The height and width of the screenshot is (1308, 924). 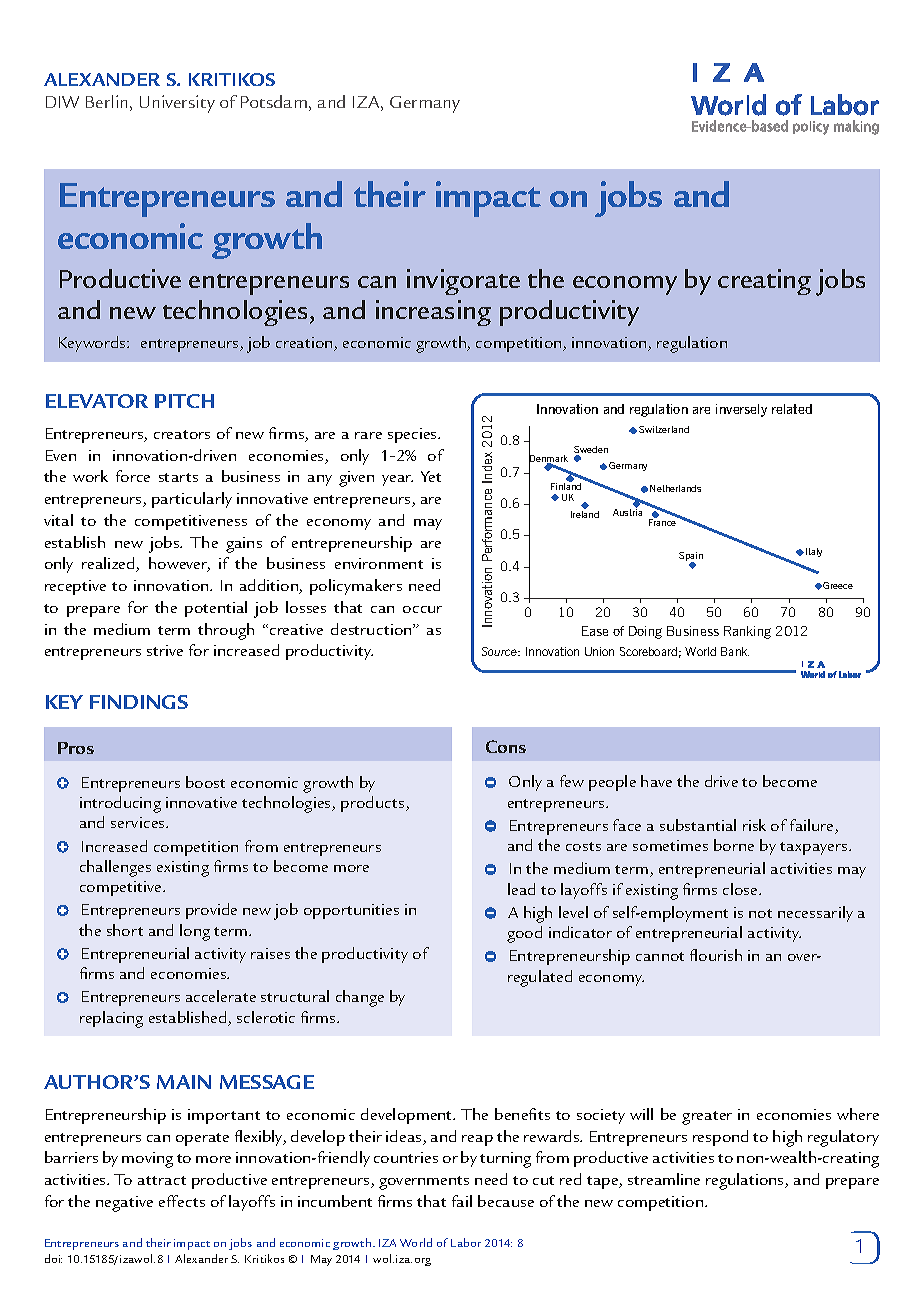 What do you see at coordinates (422, 609) in the screenshot?
I see `occur` at bounding box center [422, 609].
